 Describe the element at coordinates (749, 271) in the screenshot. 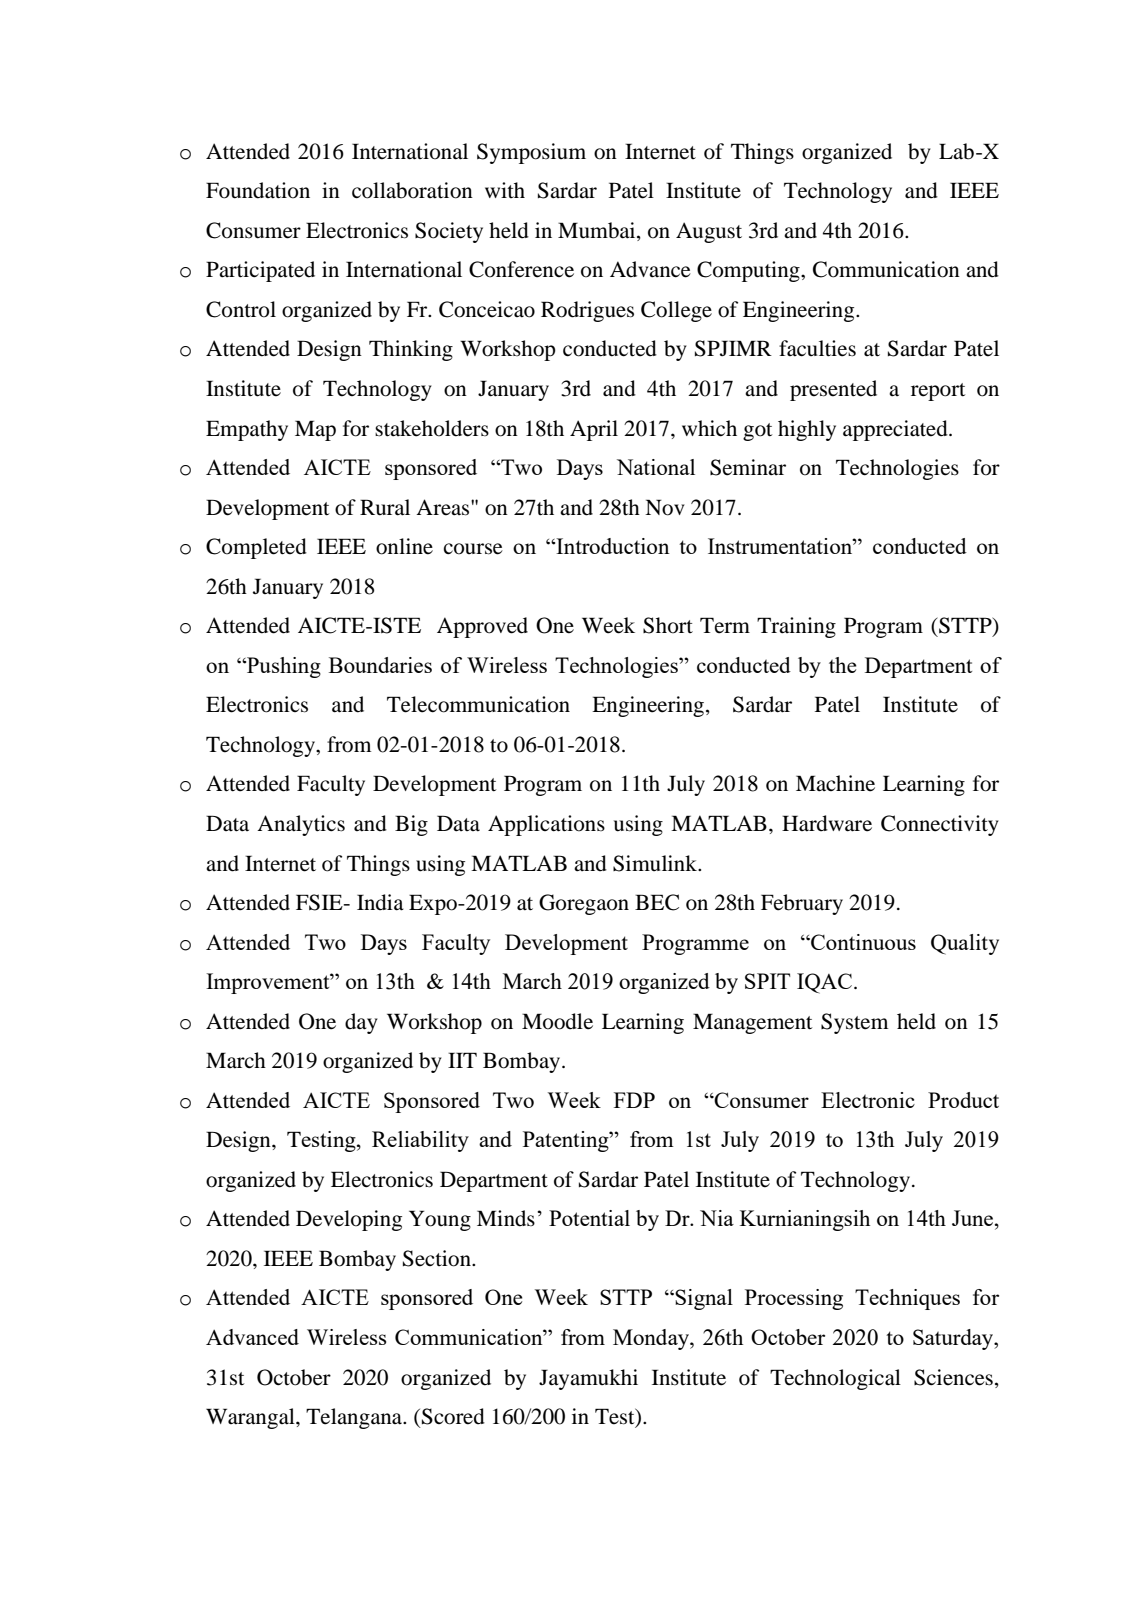

I see `Computing` at that location.
